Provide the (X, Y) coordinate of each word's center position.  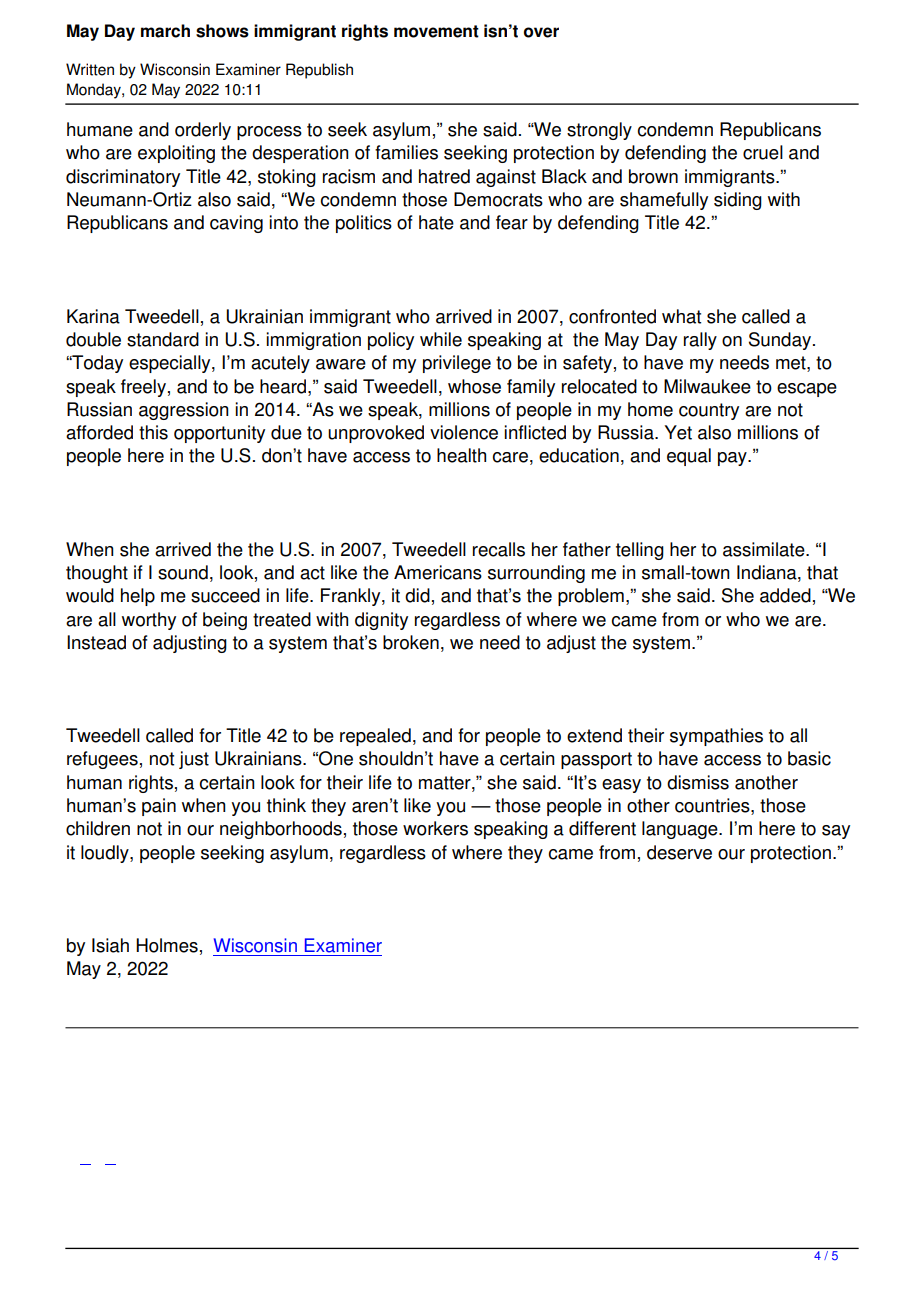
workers (435, 828)
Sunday (780, 341)
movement (436, 31)
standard (163, 339)
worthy (149, 621)
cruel (763, 152)
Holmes (167, 945)
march (165, 31)
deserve (679, 852)
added (785, 595)
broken (411, 642)
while (441, 339)
